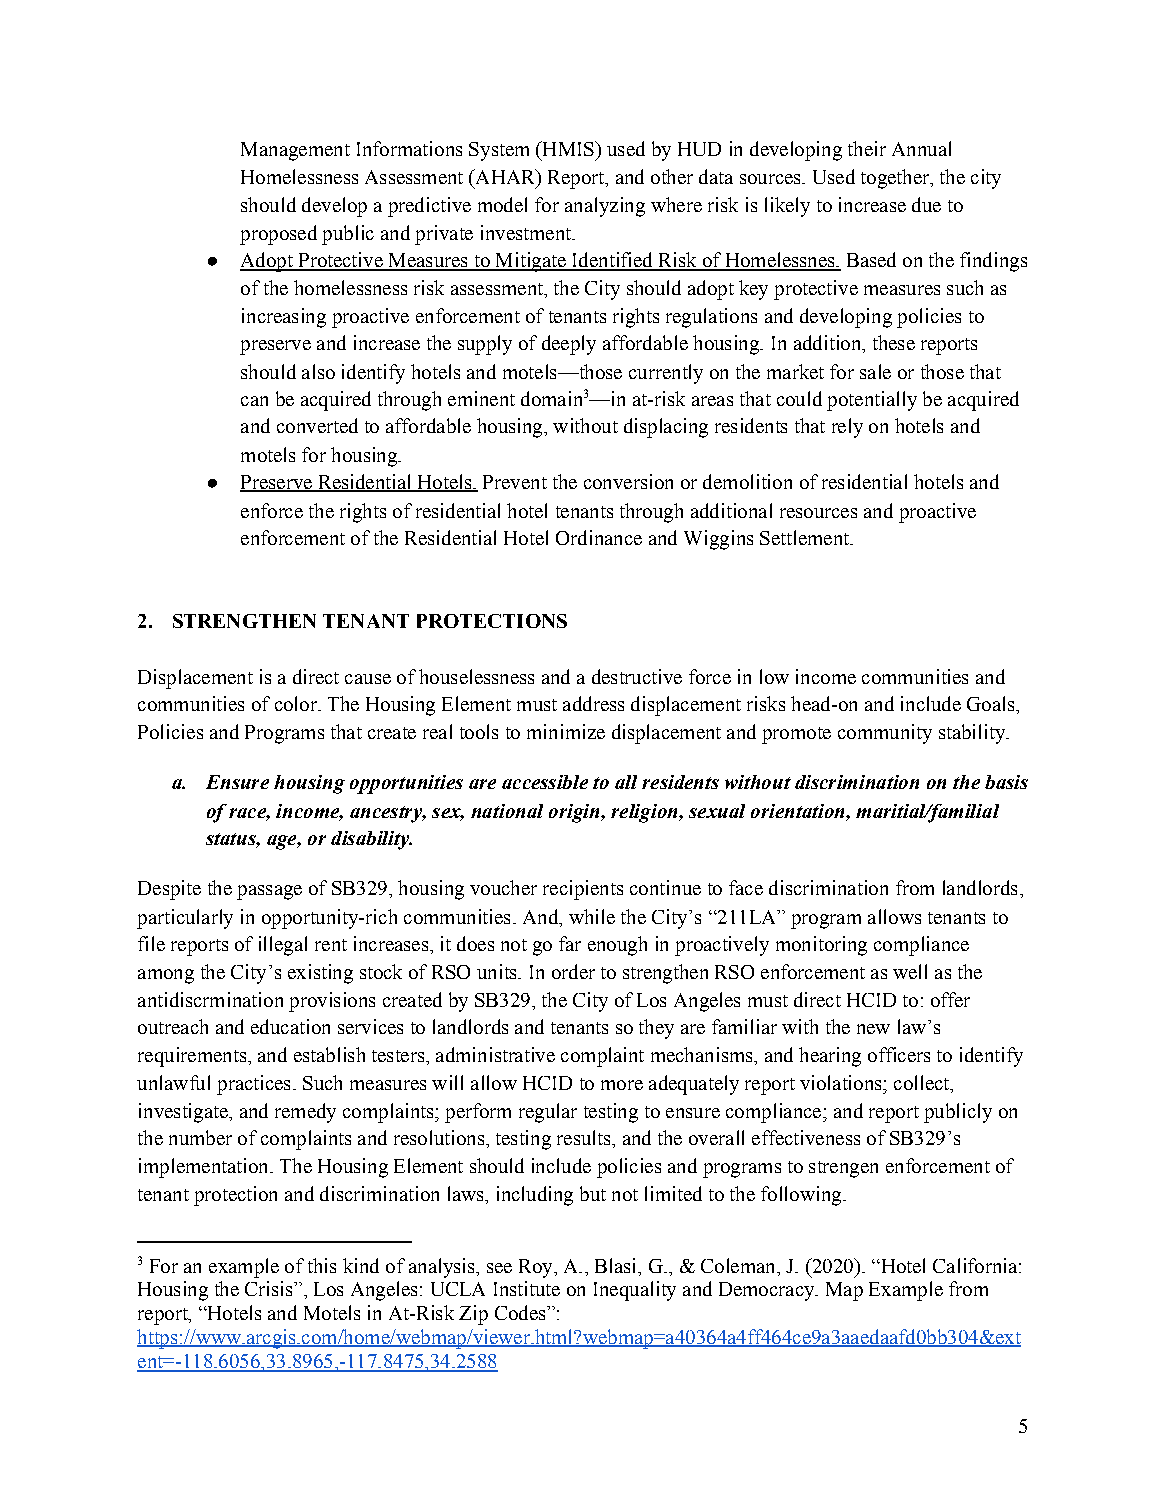  Describe the element at coordinates (537, 1268) in the screenshot. I see `Roy` at that location.
